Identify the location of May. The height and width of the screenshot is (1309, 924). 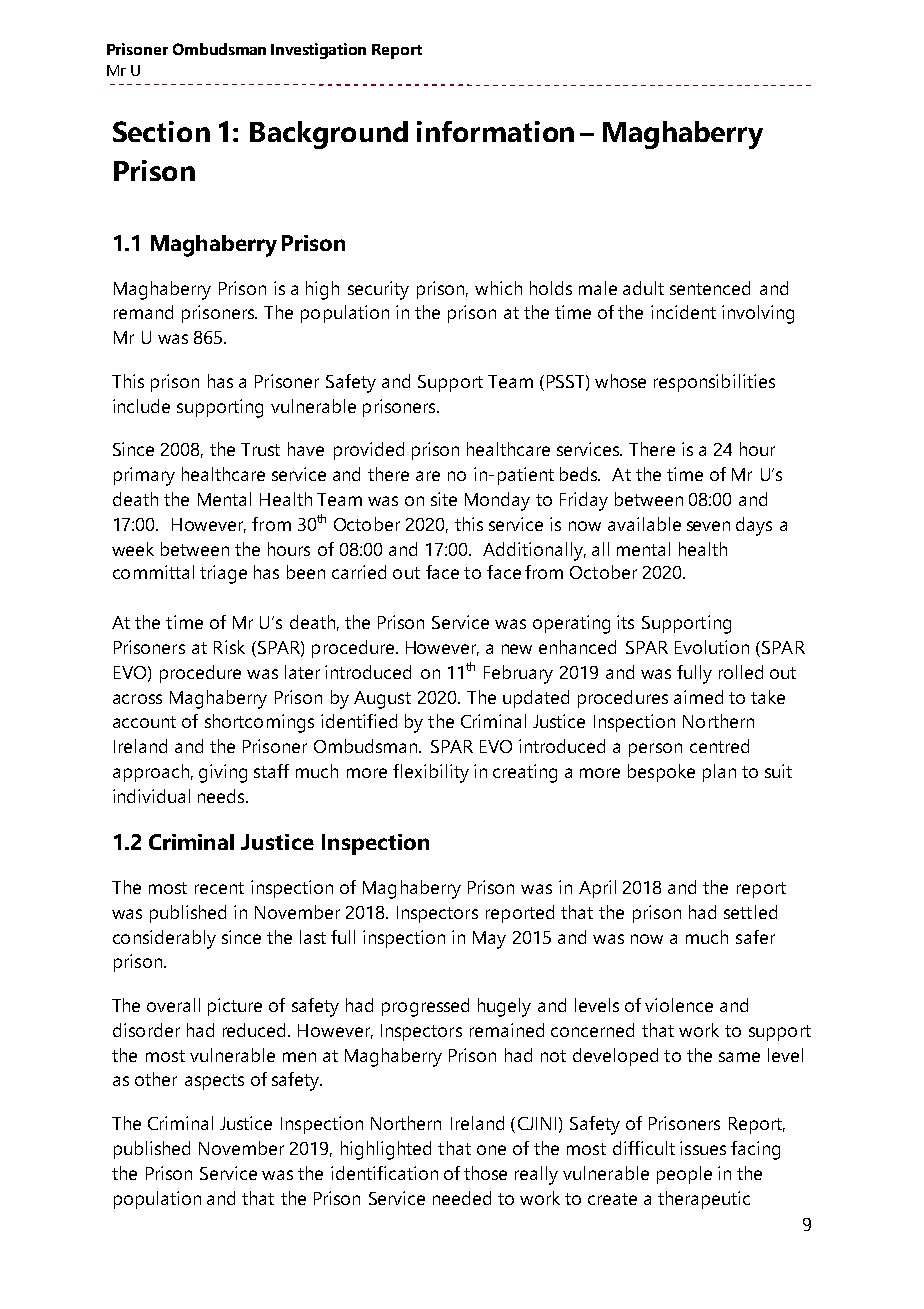
(489, 940).
